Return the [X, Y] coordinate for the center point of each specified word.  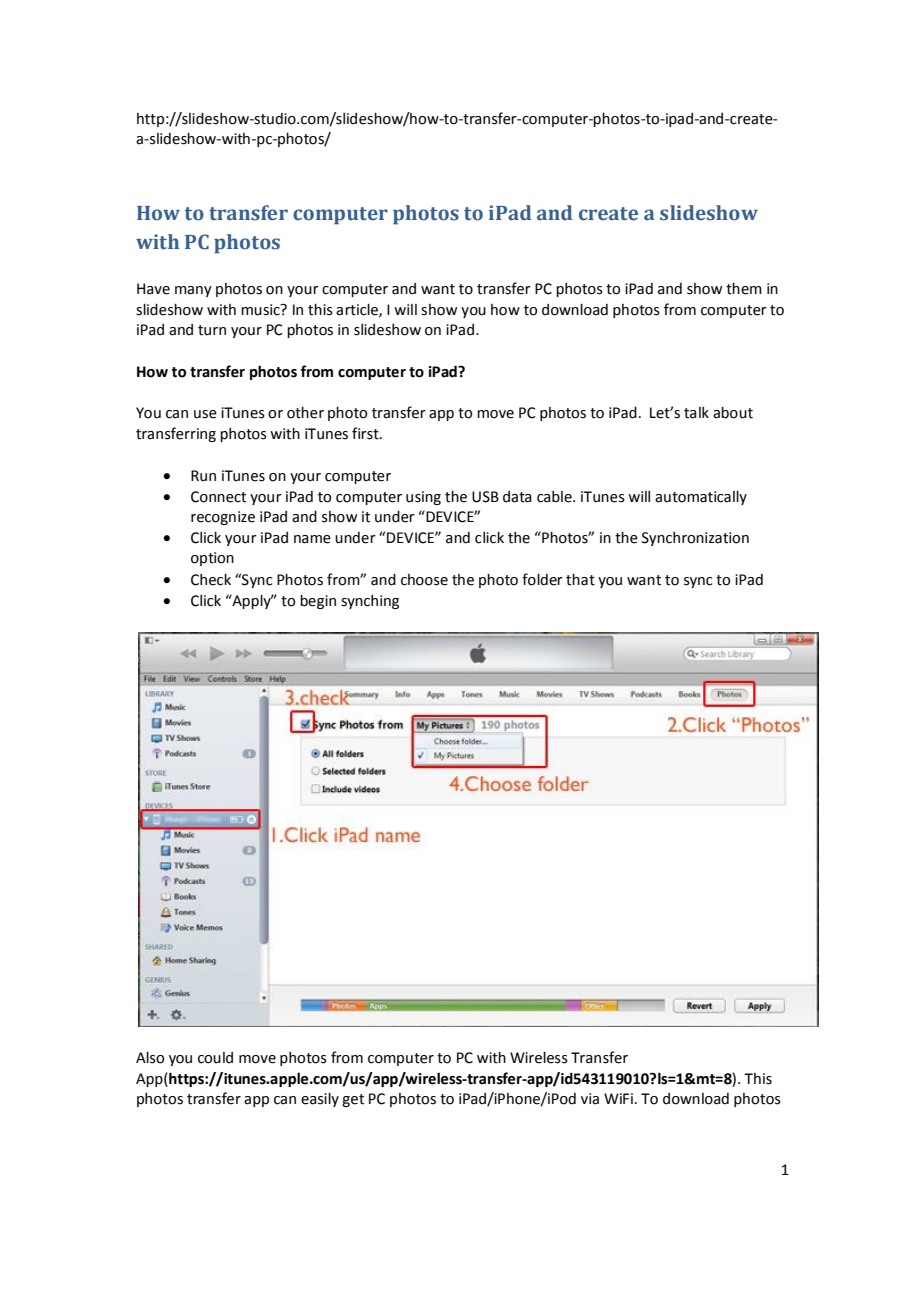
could [215, 1058]
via [590, 1099]
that [580, 580]
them [744, 289]
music [261, 310]
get [353, 1100]
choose [424, 580]
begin [318, 602]
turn [212, 330]
